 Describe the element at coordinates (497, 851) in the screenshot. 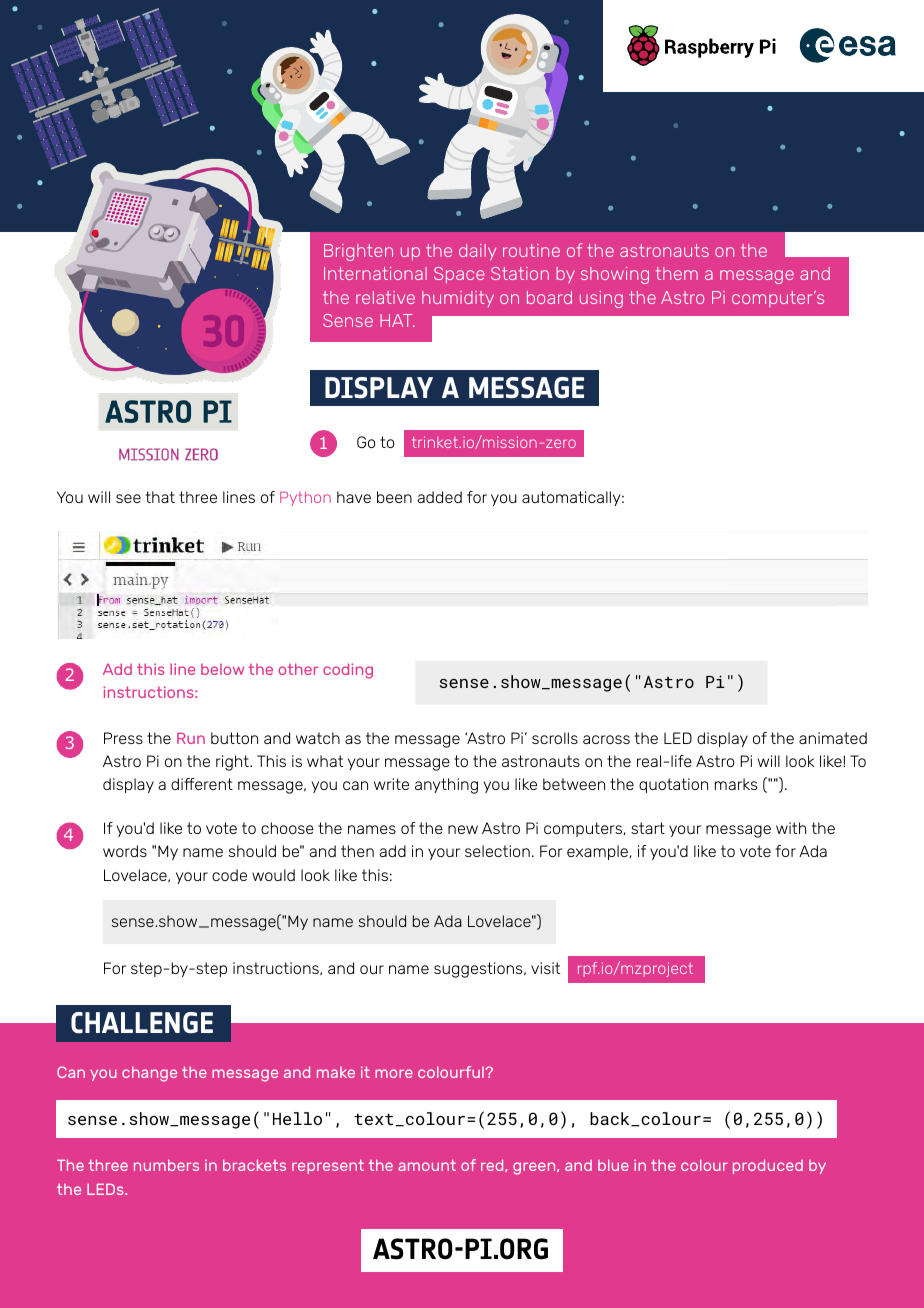

I see `selection` at that location.
